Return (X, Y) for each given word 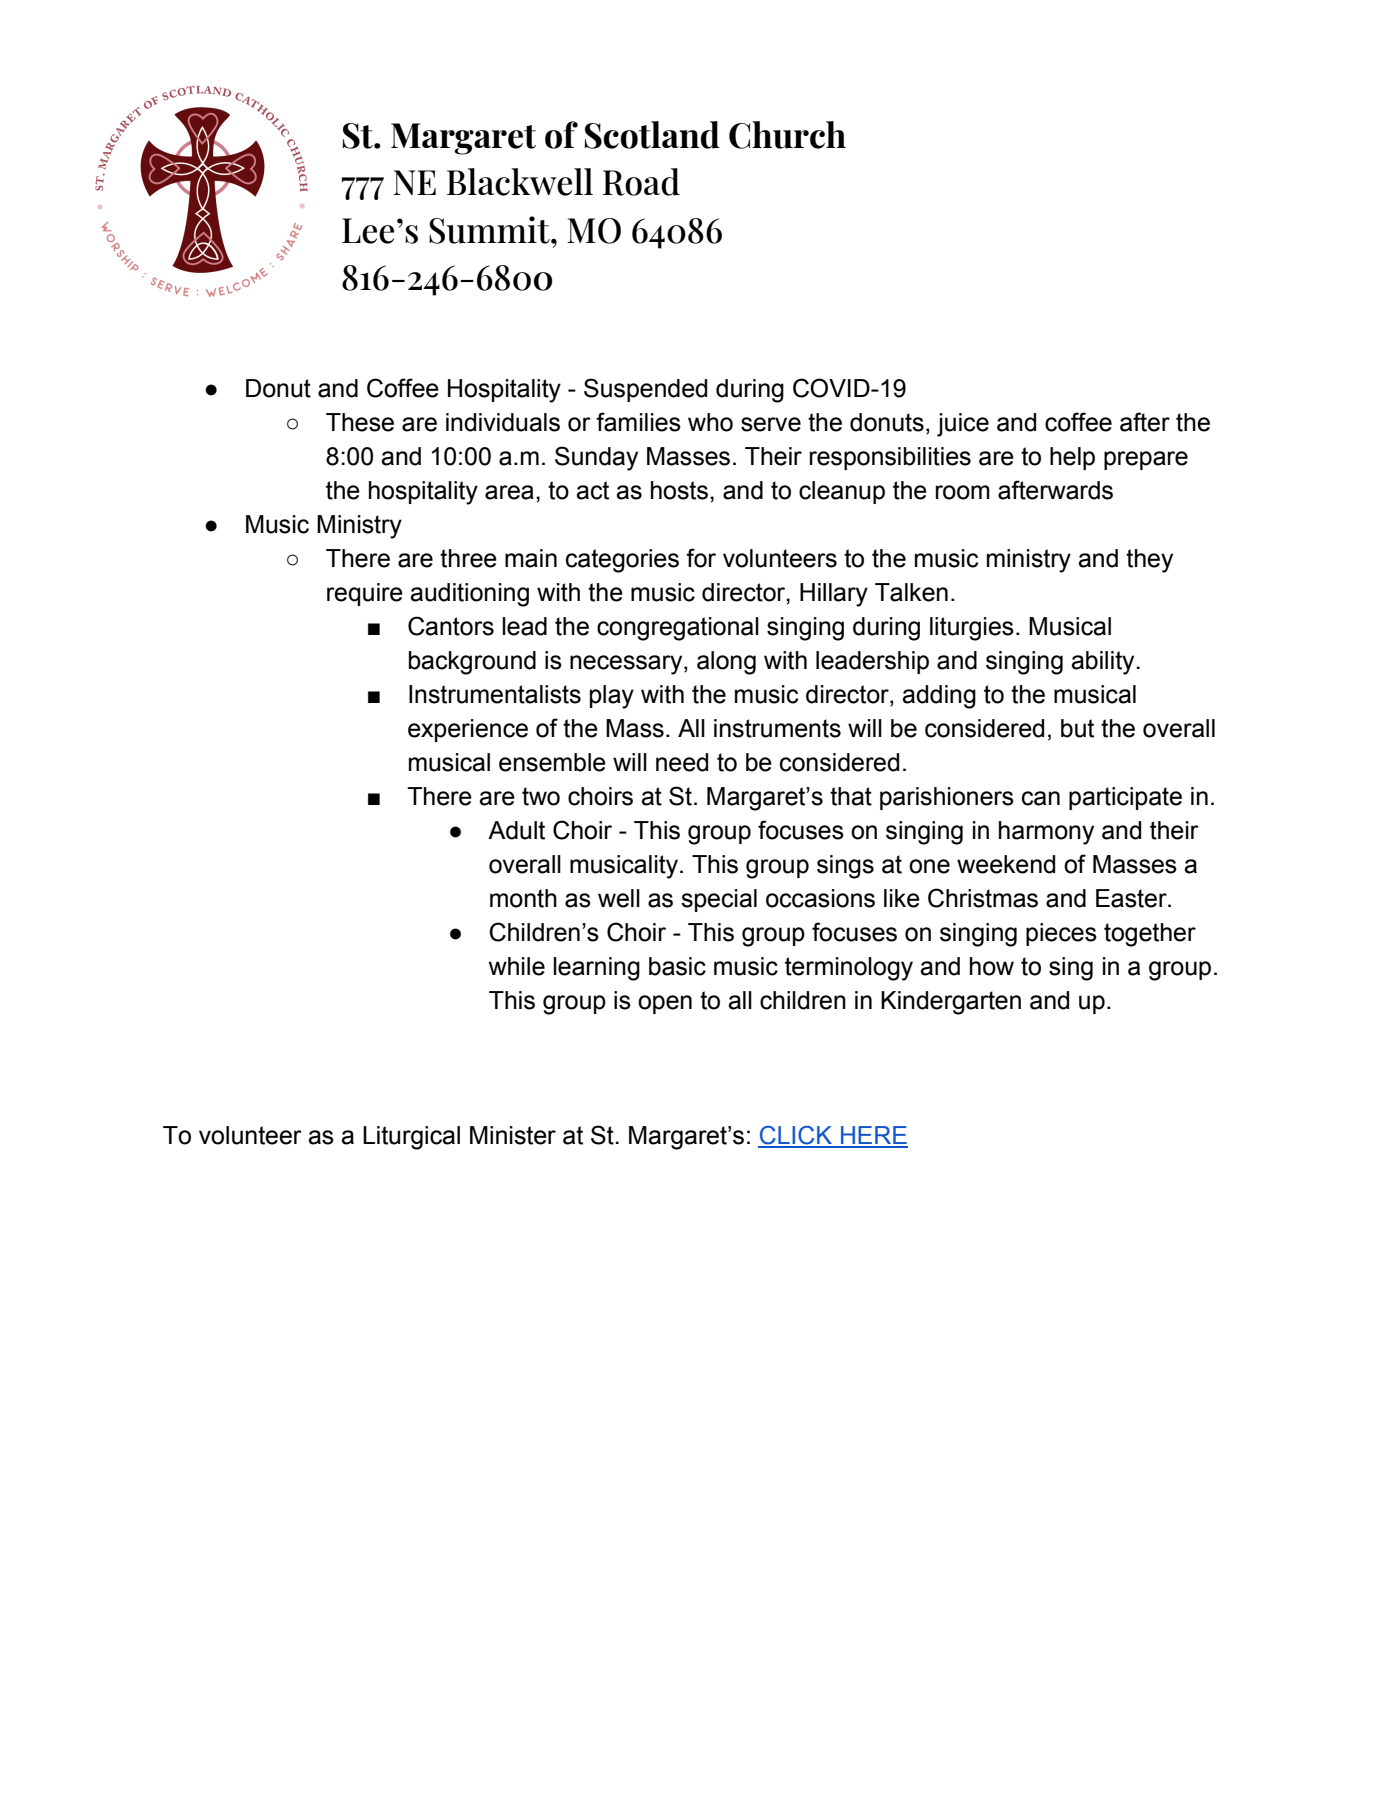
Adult (516, 830)
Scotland (652, 135)
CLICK (796, 1136)
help (1072, 458)
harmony (1046, 833)
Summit (490, 230)
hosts (679, 490)
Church (787, 135)
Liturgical (411, 1138)
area (509, 492)
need (682, 762)
